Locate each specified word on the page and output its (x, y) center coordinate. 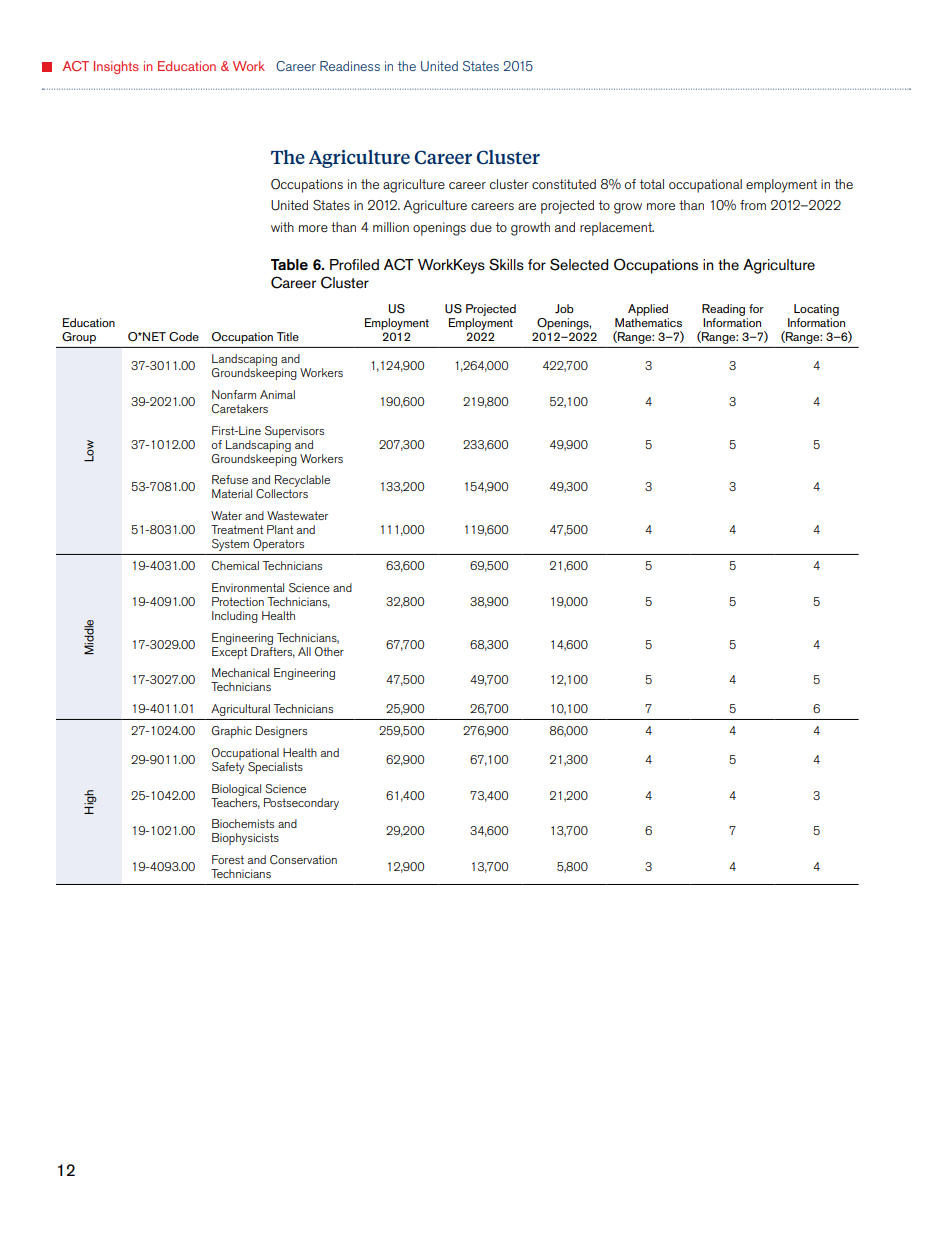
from (753, 205)
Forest (228, 859)
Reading (723, 310)
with (282, 227)
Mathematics (648, 322)
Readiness (350, 66)
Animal (277, 394)
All (304, 651)
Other (329, 652)
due (481, 227)
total (652, 184)
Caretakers (240, 409)
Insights (116, 67)
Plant (280, 529)
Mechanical (240, 672)
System (230, 545)
